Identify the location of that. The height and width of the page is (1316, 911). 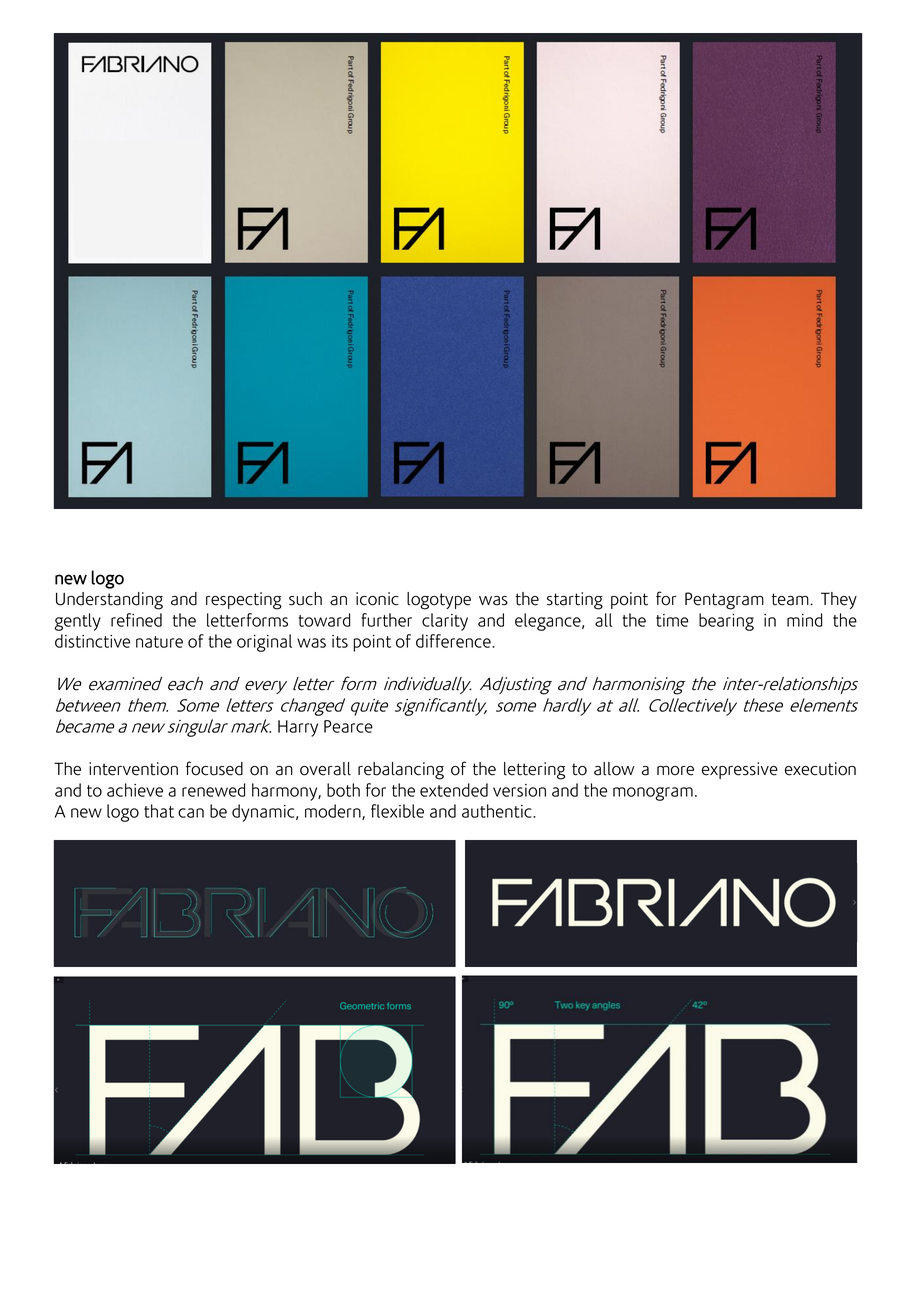
(159, 811).
